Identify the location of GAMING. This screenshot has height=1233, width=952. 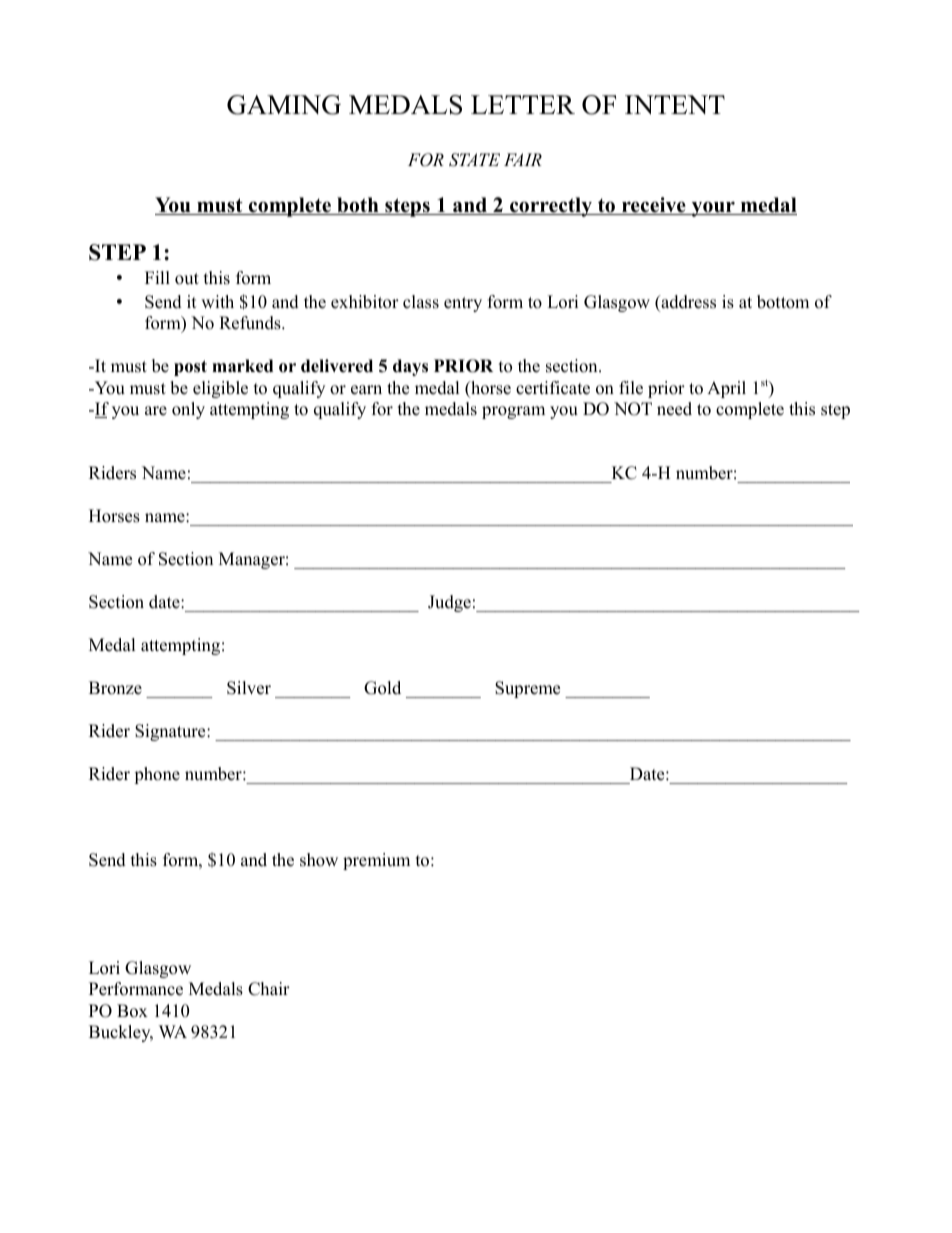
(284, 105).
